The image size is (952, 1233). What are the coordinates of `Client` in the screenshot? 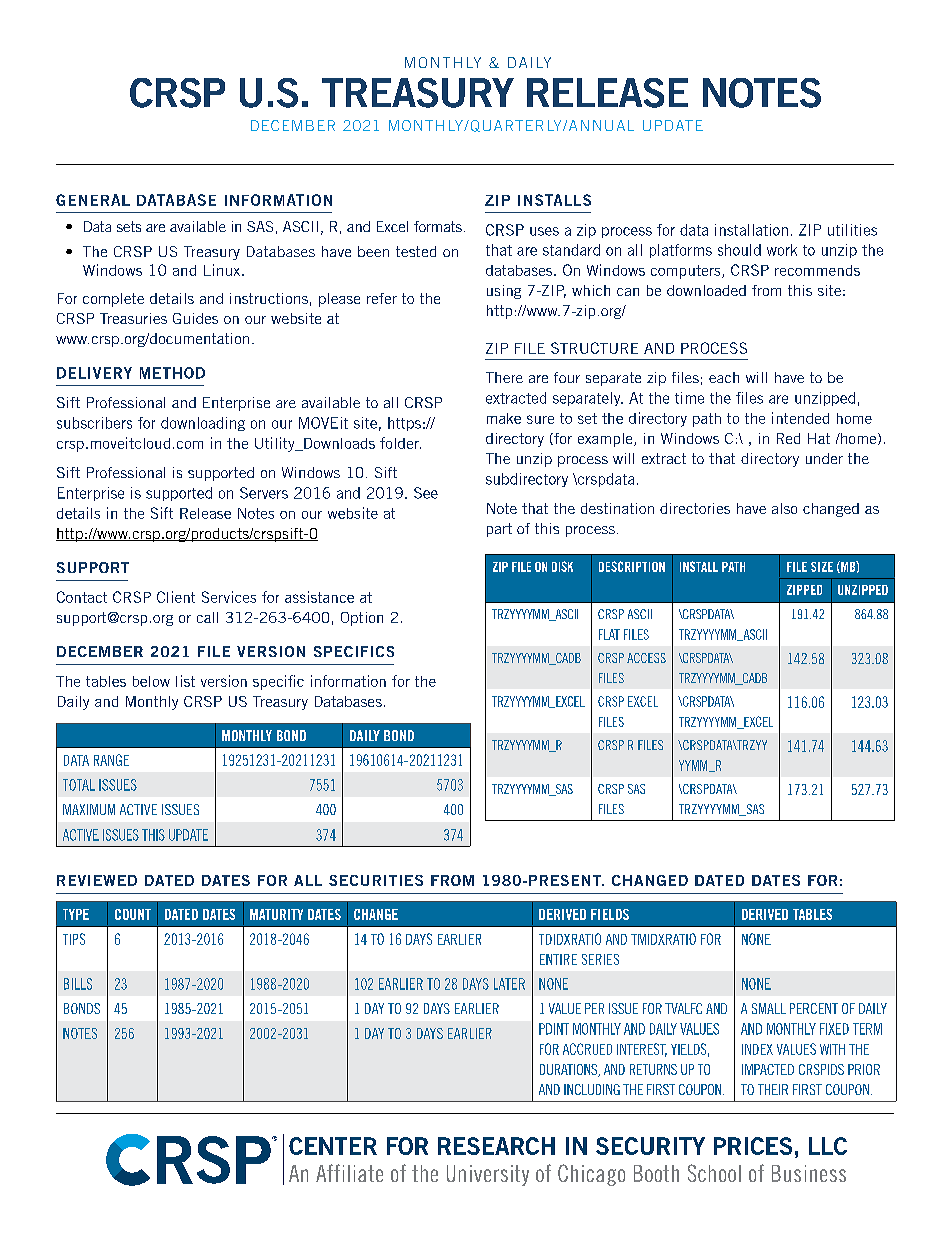 It's located at (176, 597).
